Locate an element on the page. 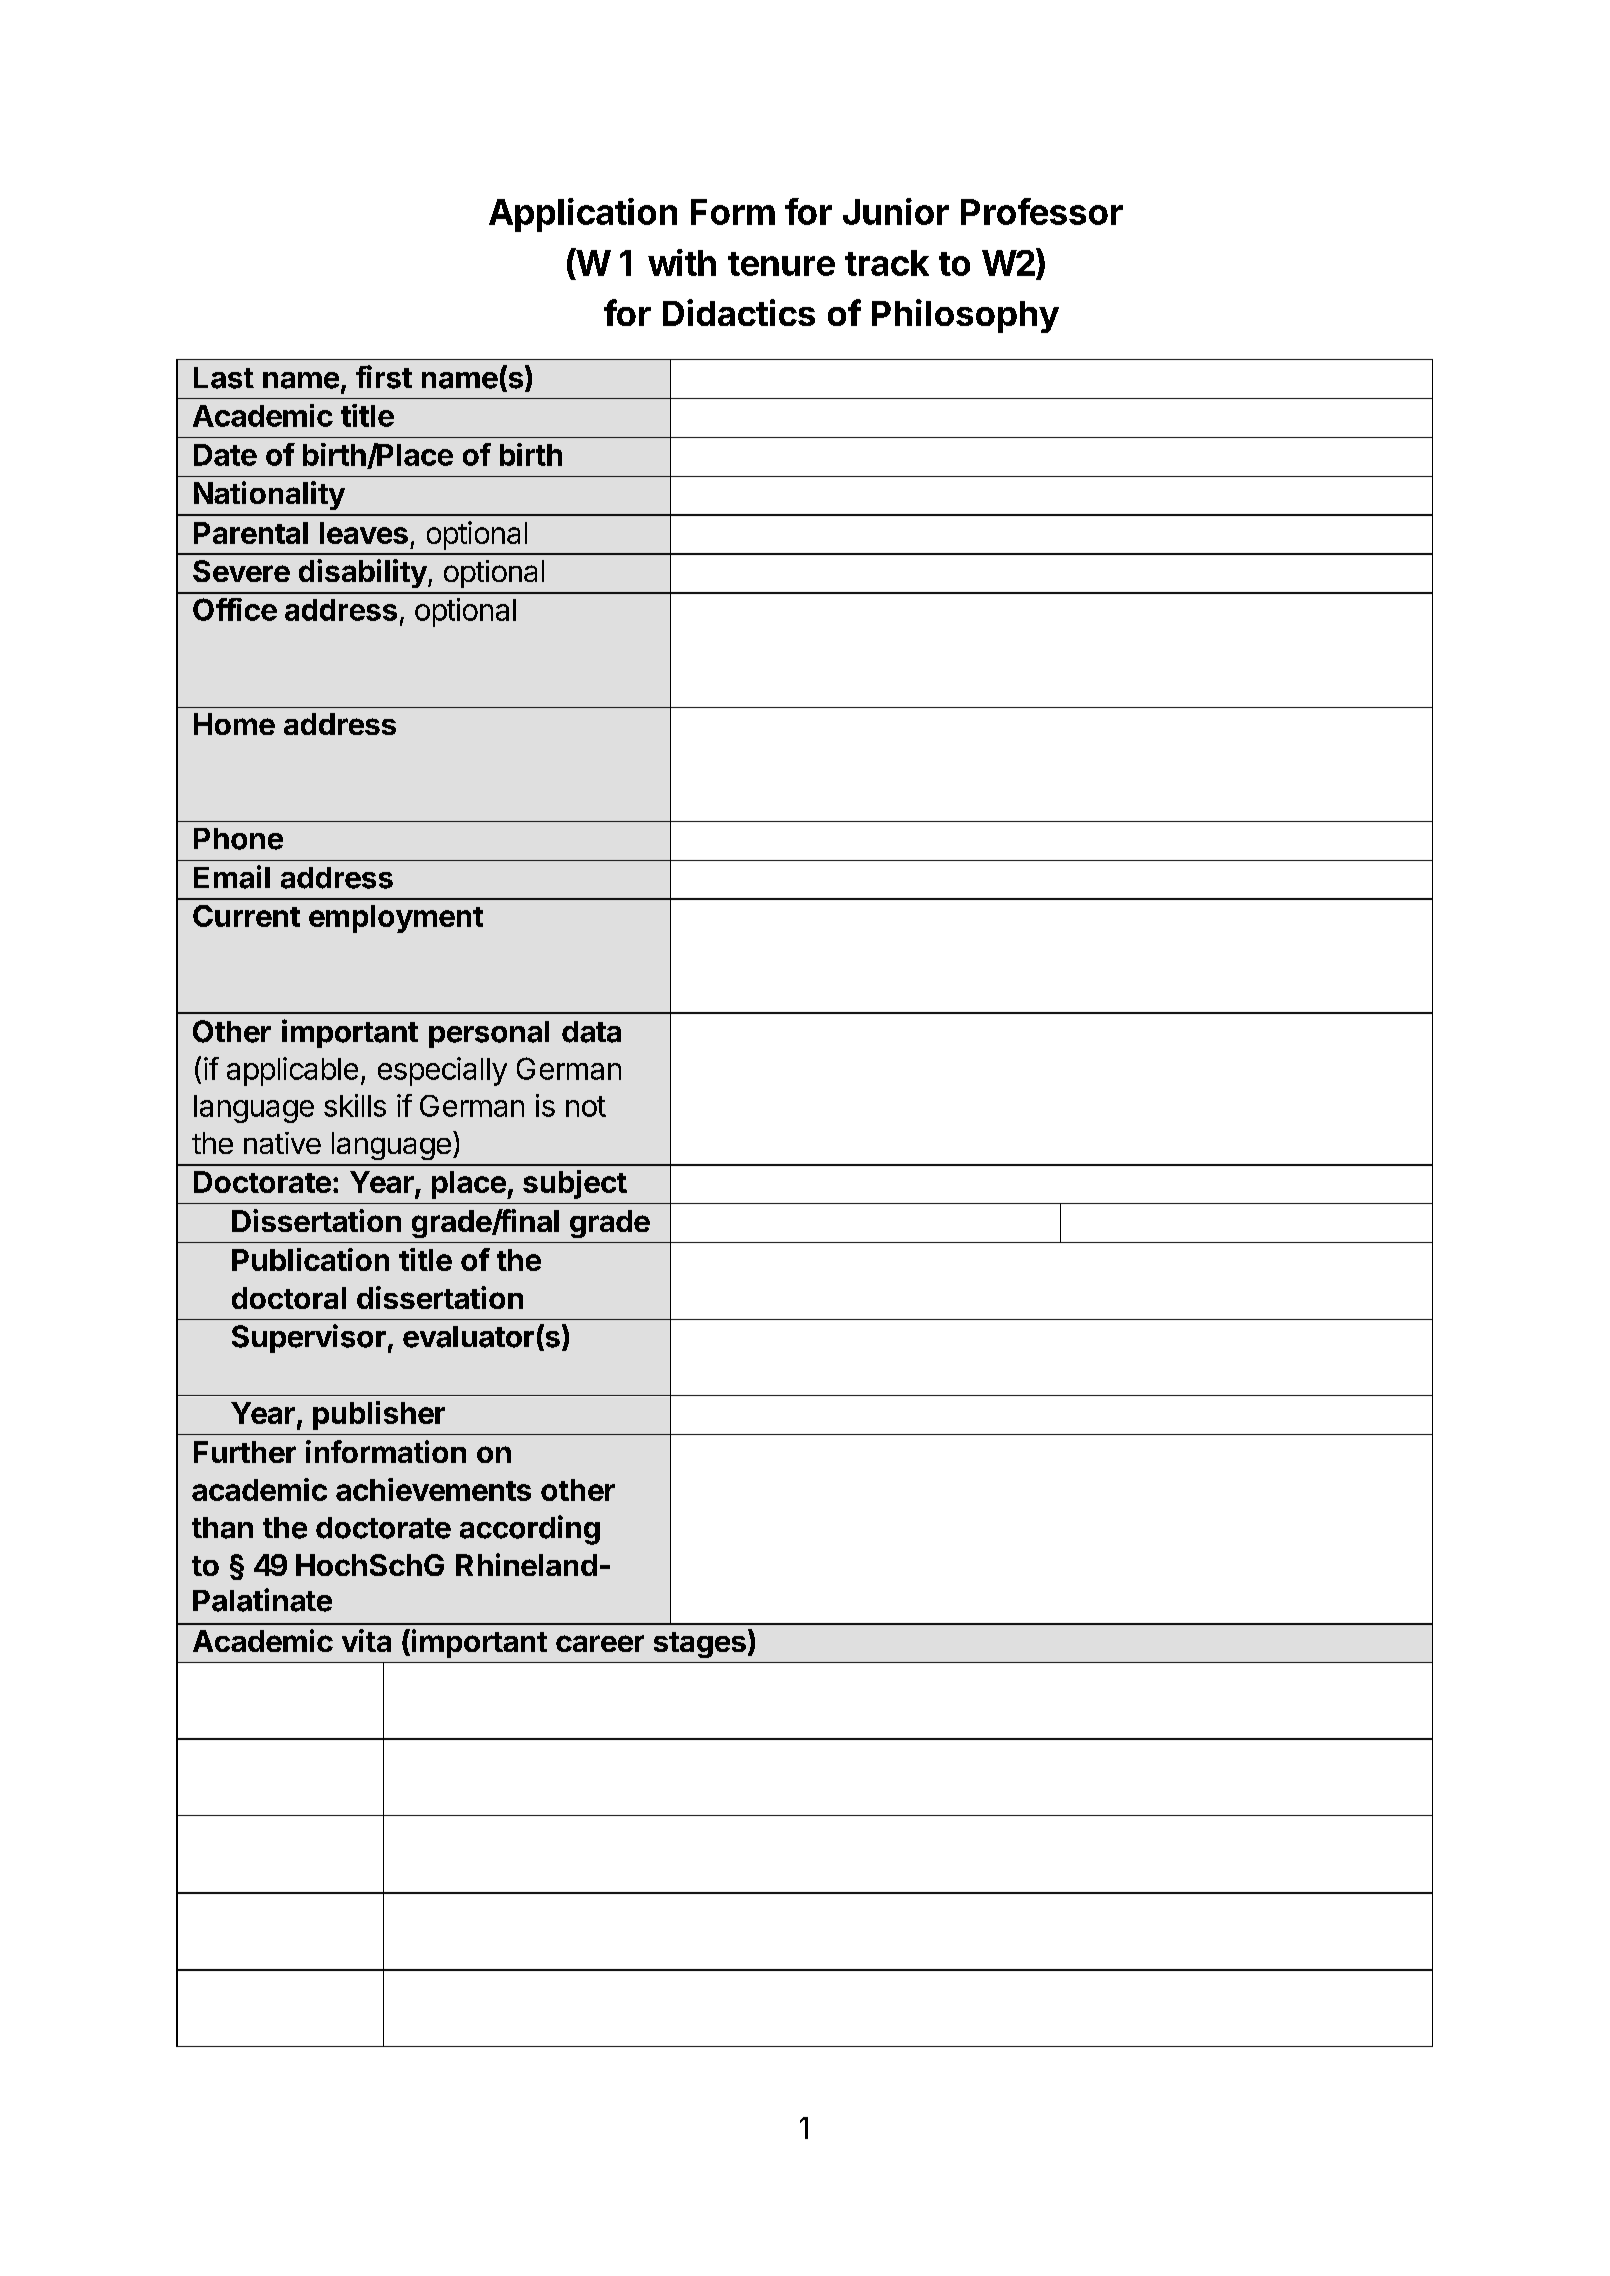 The width and height of the document is (1610, 2276). stages is located at coordinates (700, 1645).
